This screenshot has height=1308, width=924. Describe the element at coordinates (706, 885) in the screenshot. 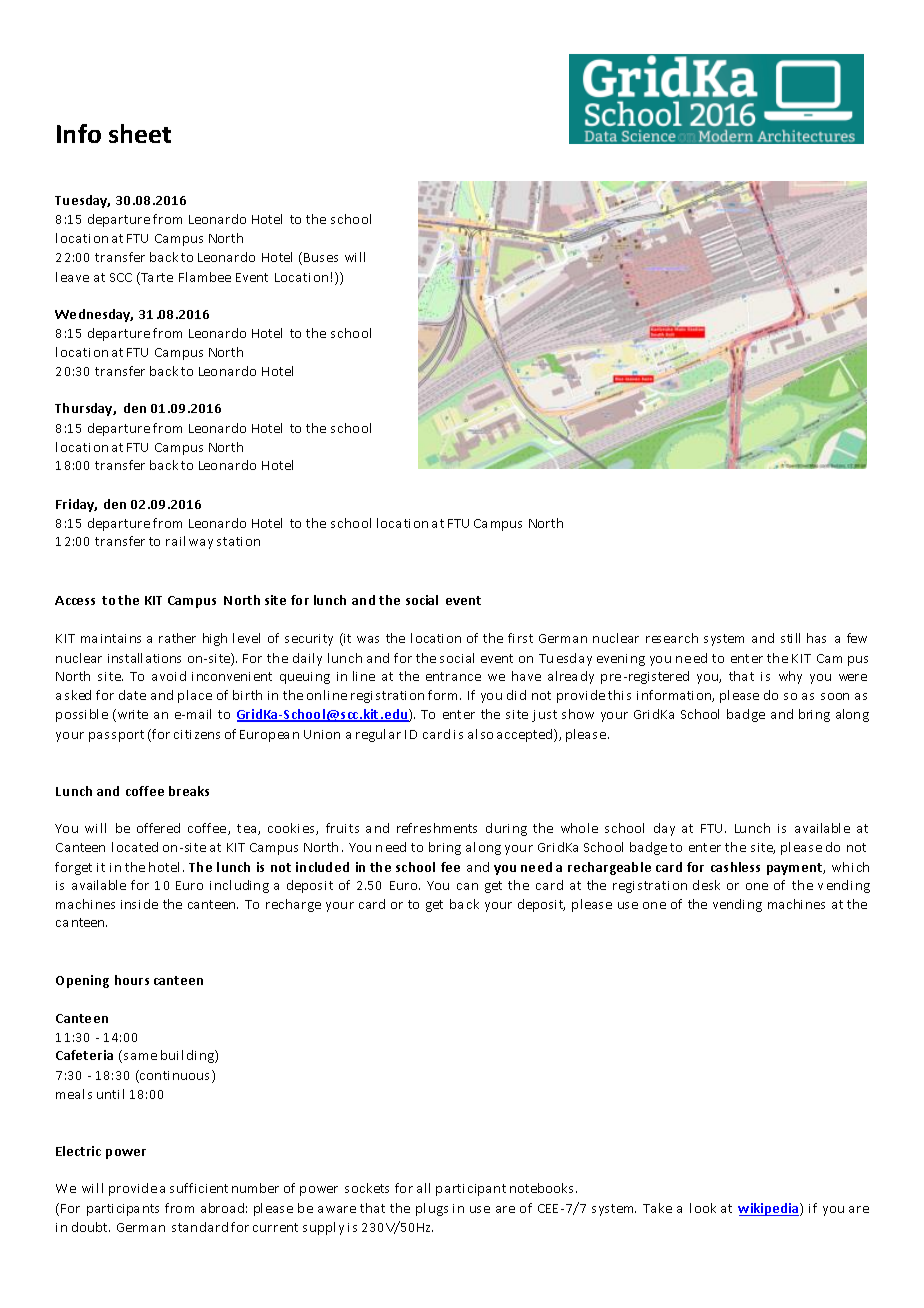

I see `desk` at that location.
